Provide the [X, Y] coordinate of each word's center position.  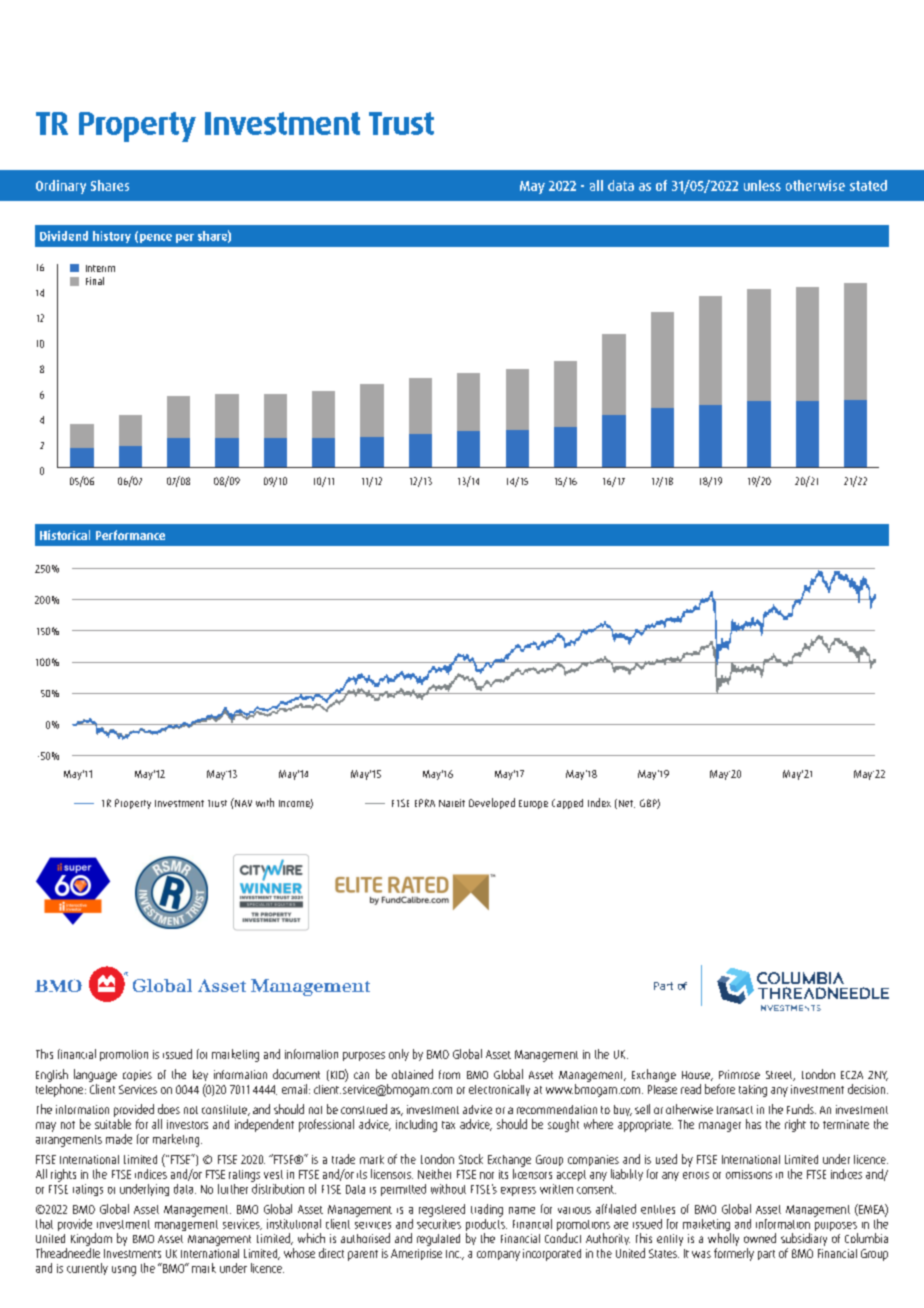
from [449, 1074]
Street [780, 1076]
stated [868, 185]
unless [762, 185]
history [112, 237]
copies [137, 1075]
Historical [65, 535]
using [124, 1271]
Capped [567, 804]
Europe [533, 804]
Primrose [739, 1074]
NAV [242, 802]
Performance [130, 535]
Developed [492, 803]
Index [599, 802]
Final [95, 281]
